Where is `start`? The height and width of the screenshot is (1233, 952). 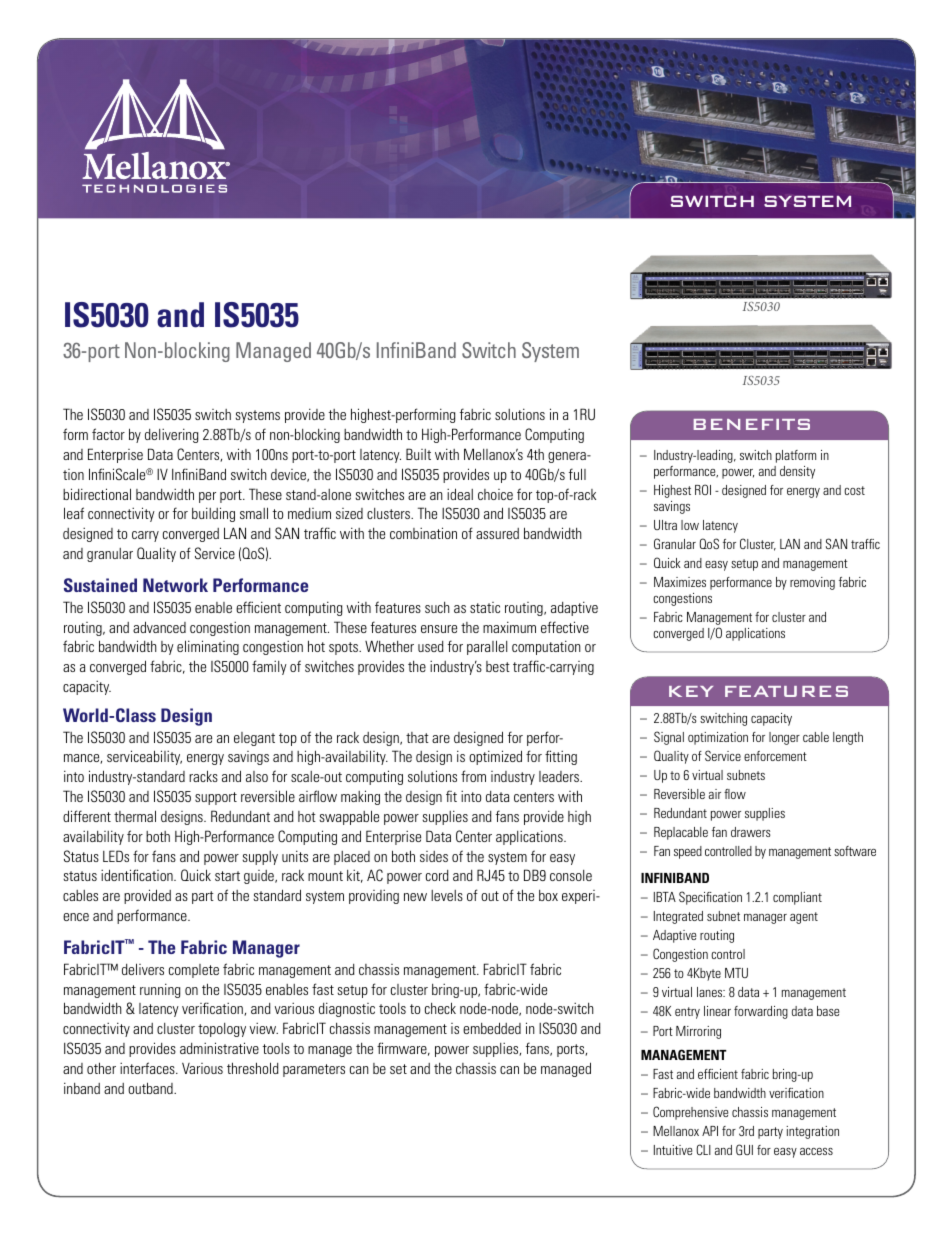 start is located at coordinates (227, 876).
